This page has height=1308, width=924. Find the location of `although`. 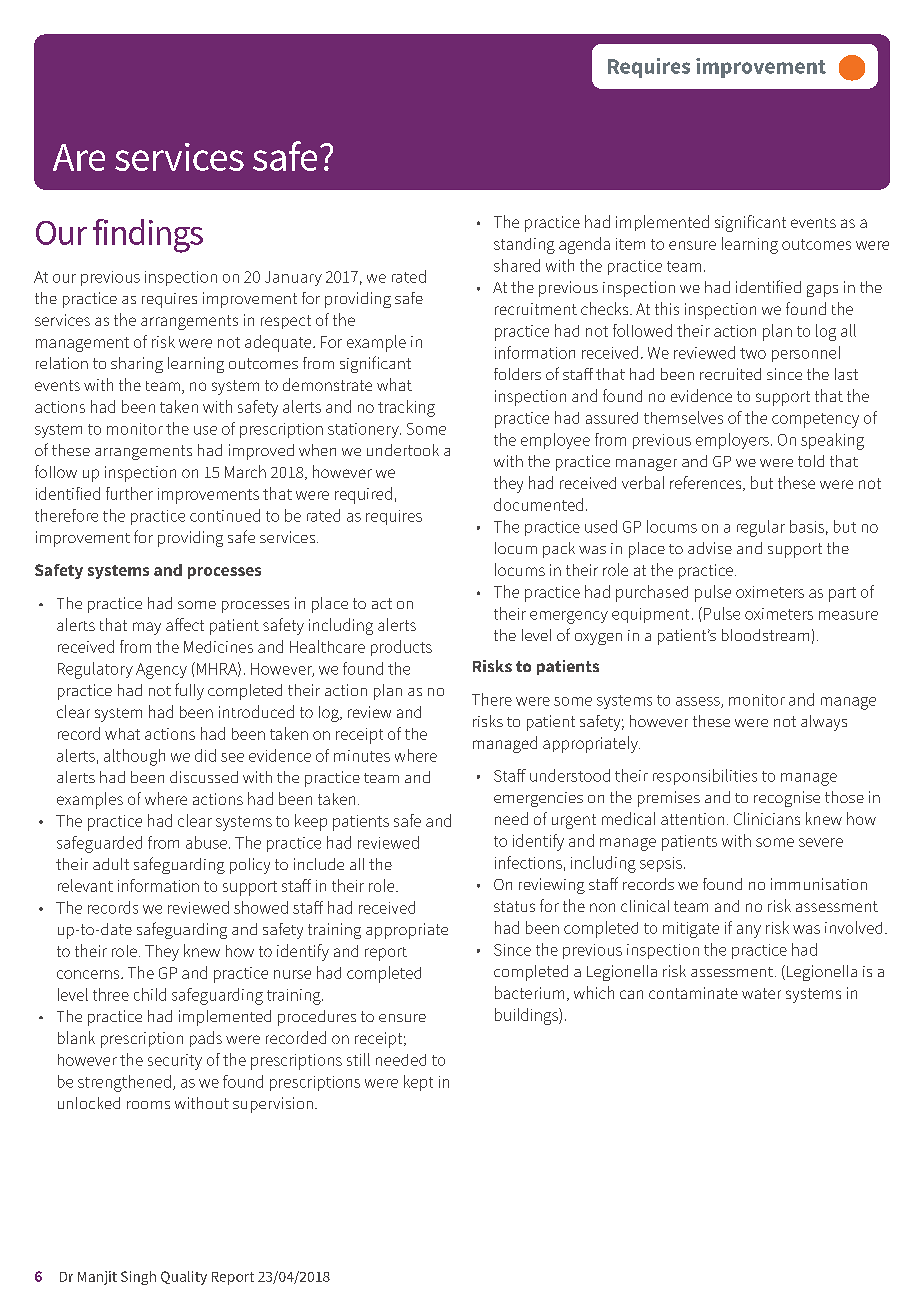

although is located at coordinates (134, 757).
